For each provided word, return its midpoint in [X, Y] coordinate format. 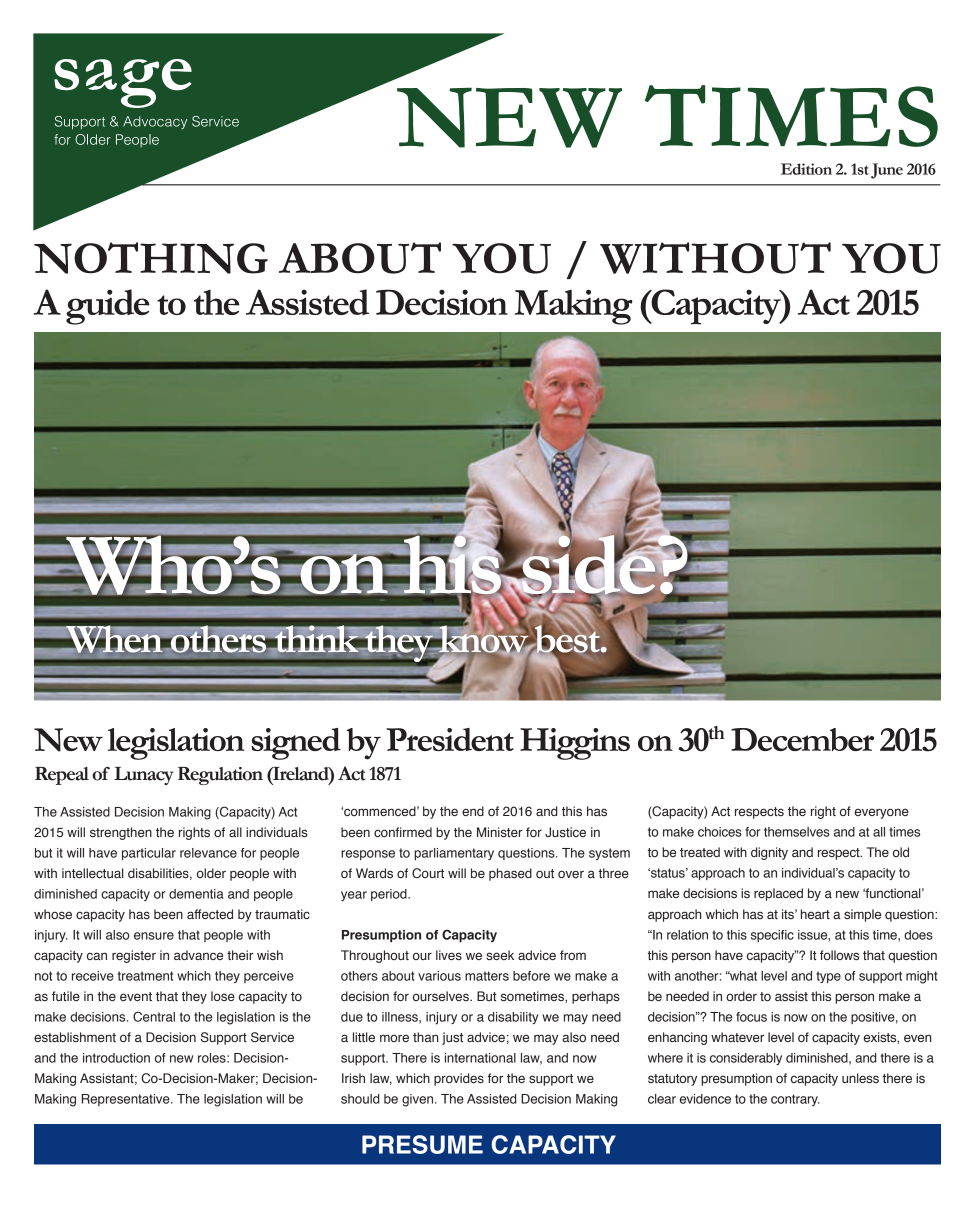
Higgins [575, 744]
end [473, 811]
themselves [797, 832]
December [802, 739]
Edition [806, 169]
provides [459, 1079]
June [887, 171]
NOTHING [151, 258]
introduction [116, 1058]
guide [108, 307]
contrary [795, 1100]
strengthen [121, 833]
